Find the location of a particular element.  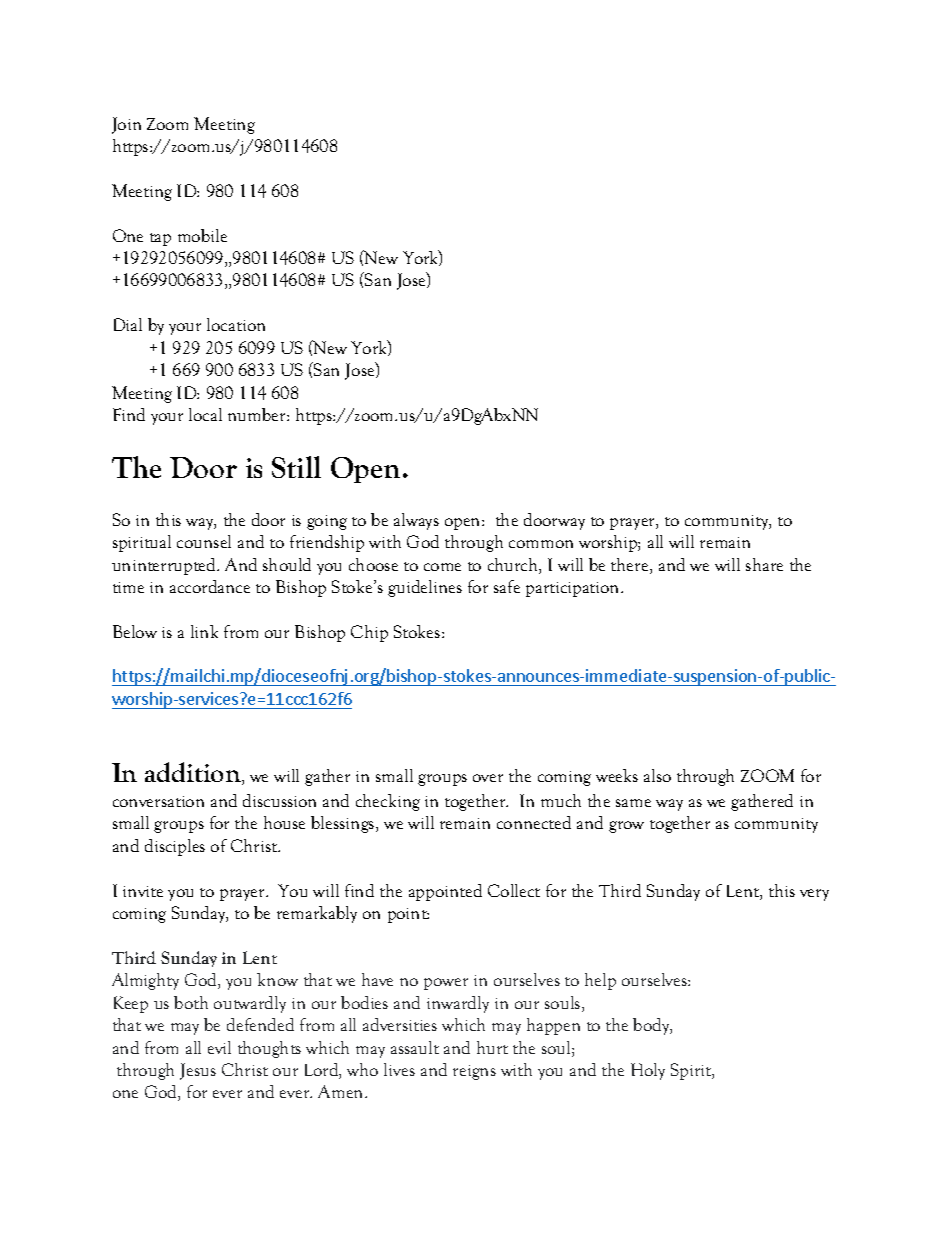

addition is located at coordinates (194, 773).
